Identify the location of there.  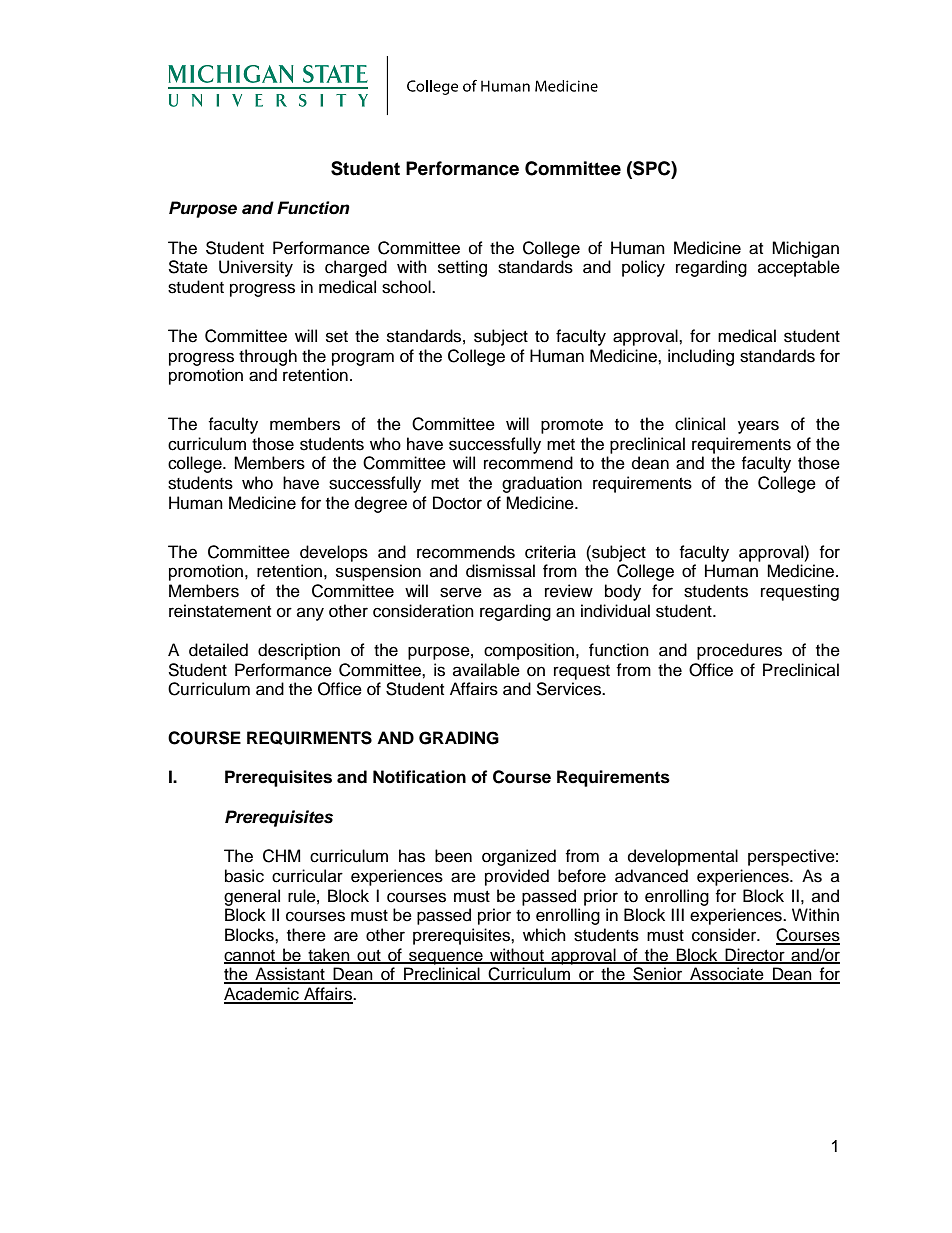
(306, 935).
